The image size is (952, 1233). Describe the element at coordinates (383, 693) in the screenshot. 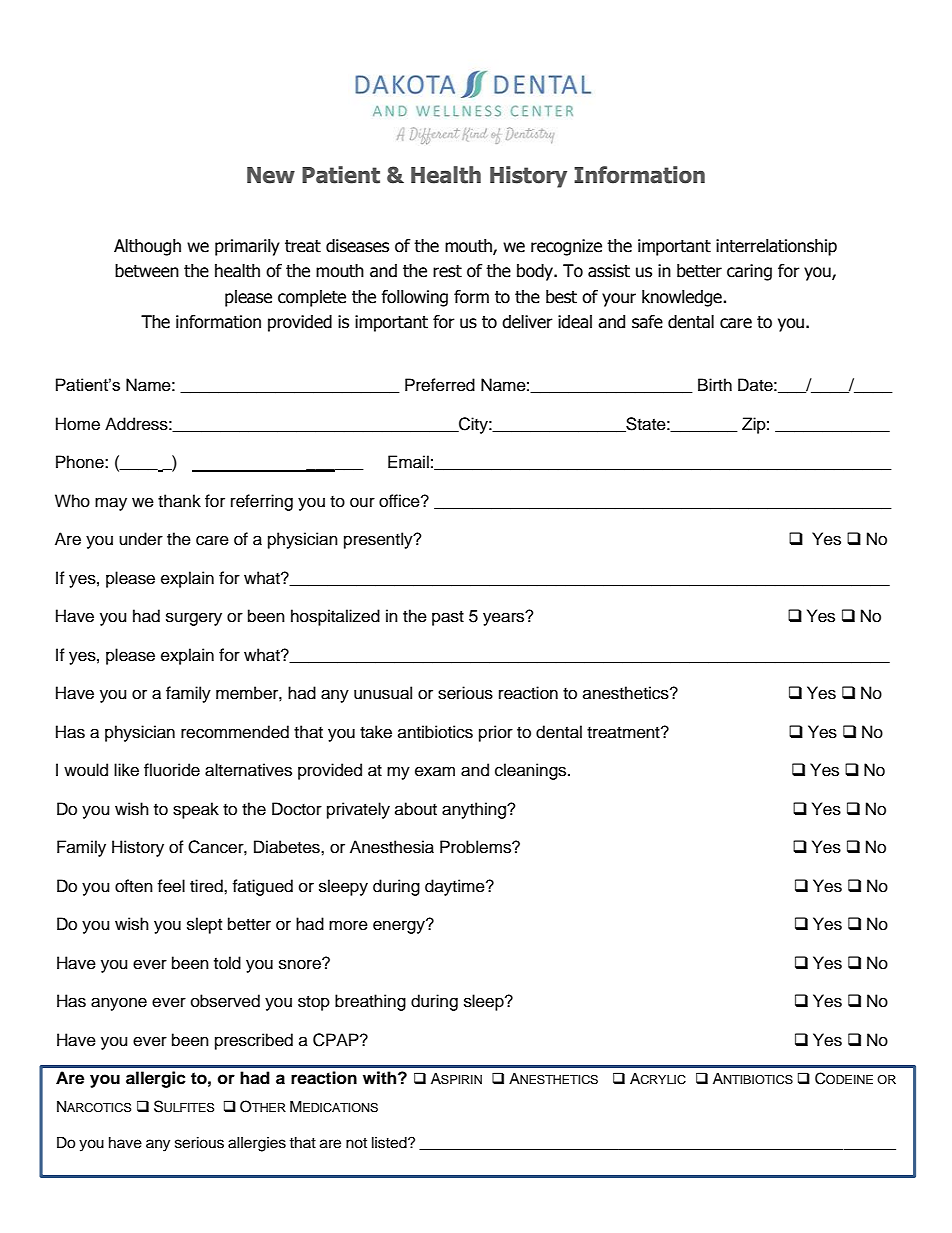

I see `unusual` at that location.
